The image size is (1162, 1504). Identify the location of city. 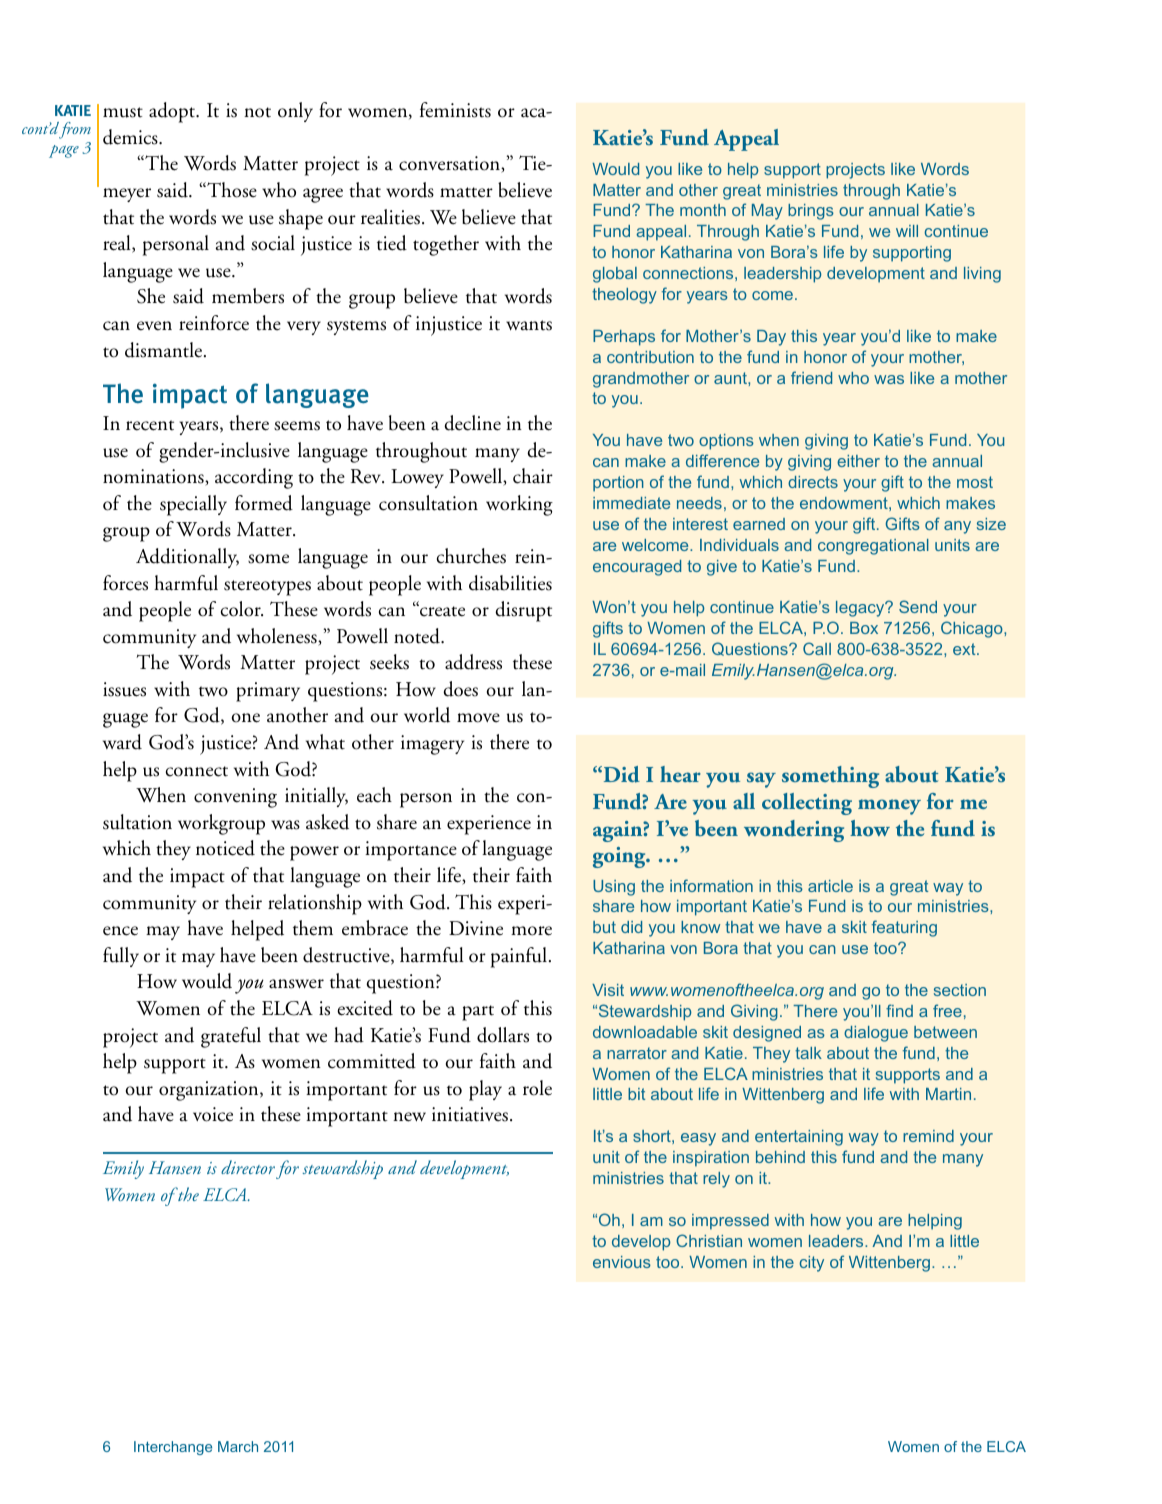
(812, 1264).
